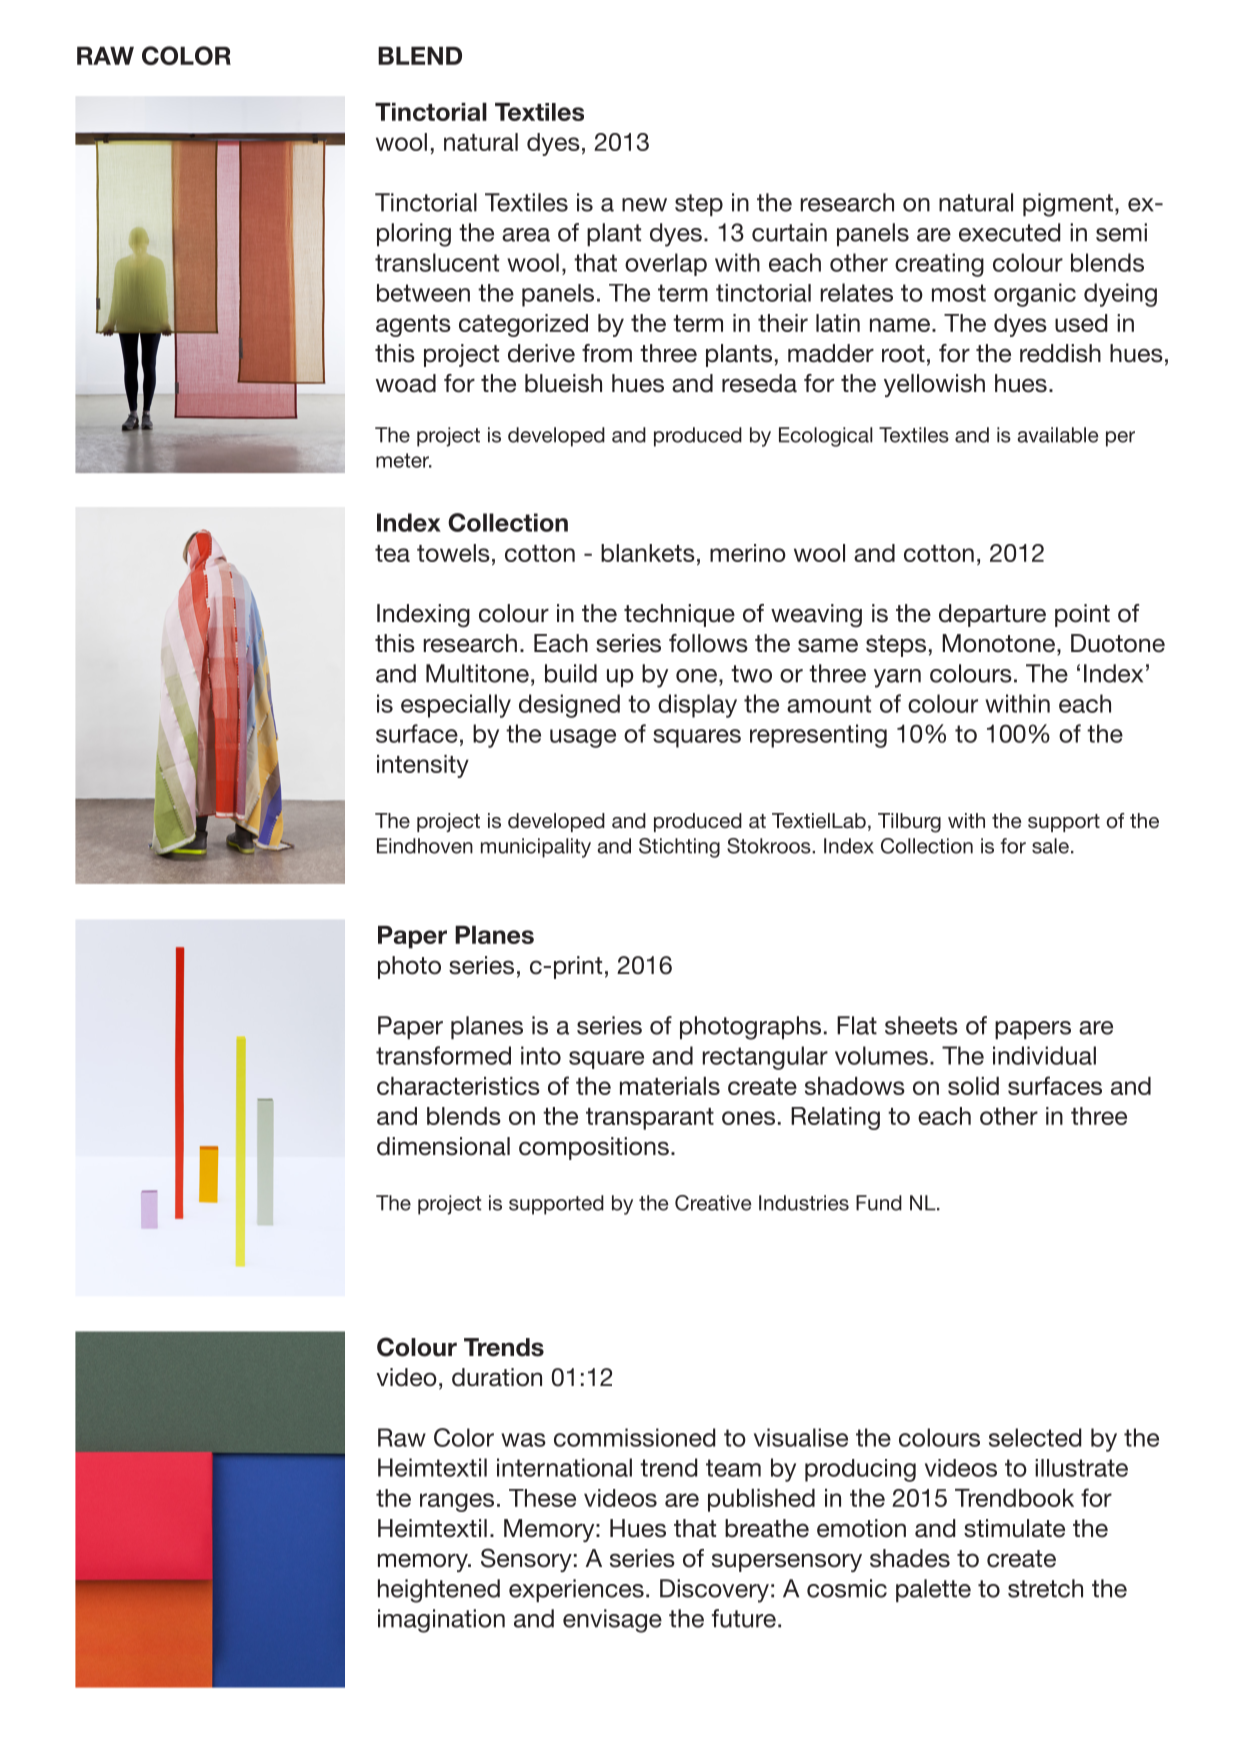 This screenshot has height=1763, width=1247. I want to click on representing, so click(818, 736).
